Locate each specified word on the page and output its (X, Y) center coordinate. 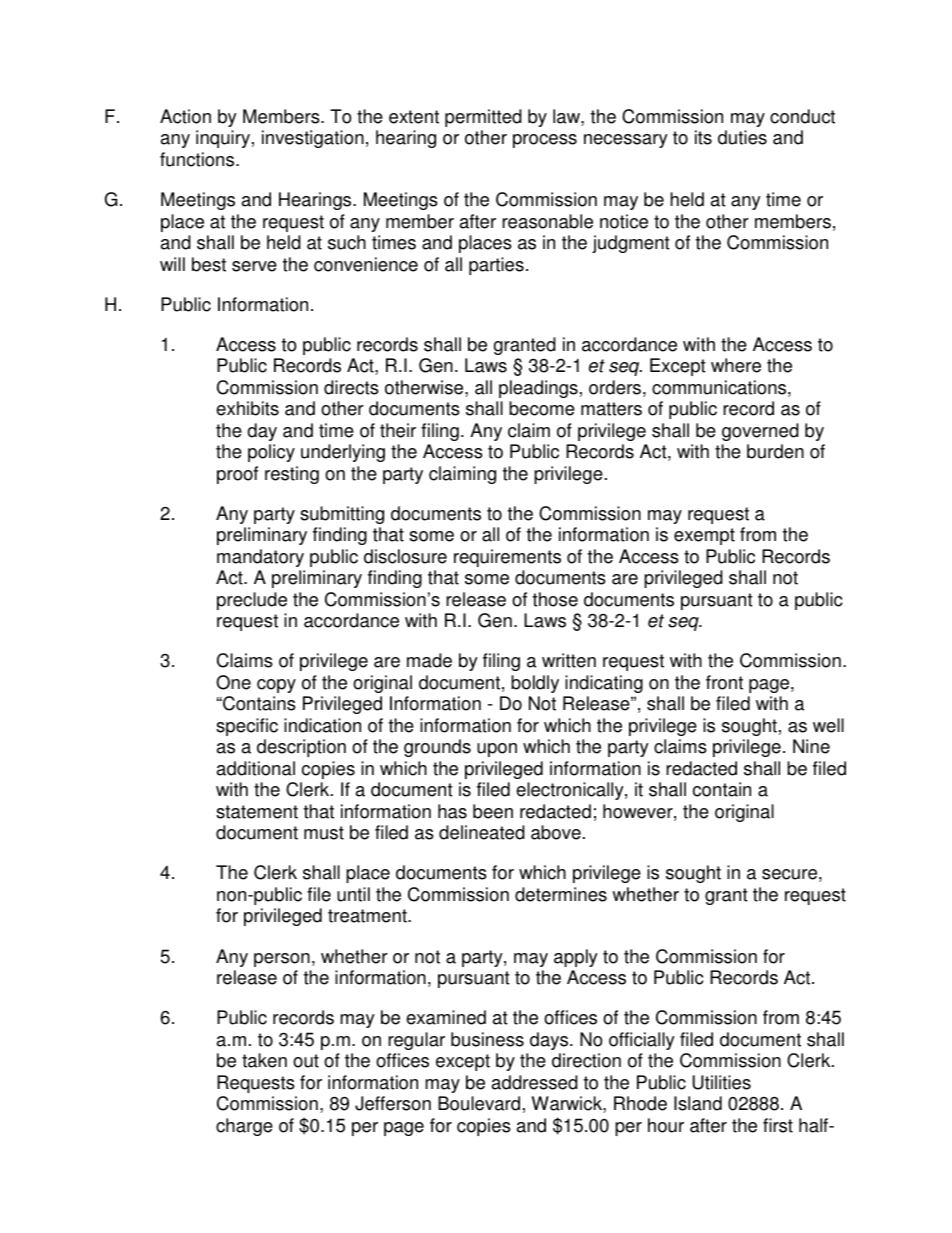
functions (198, 159)
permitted (483, 118)
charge (244, 1127)
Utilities (722, 1082)
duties (742, 137)
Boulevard (479, 1103)
